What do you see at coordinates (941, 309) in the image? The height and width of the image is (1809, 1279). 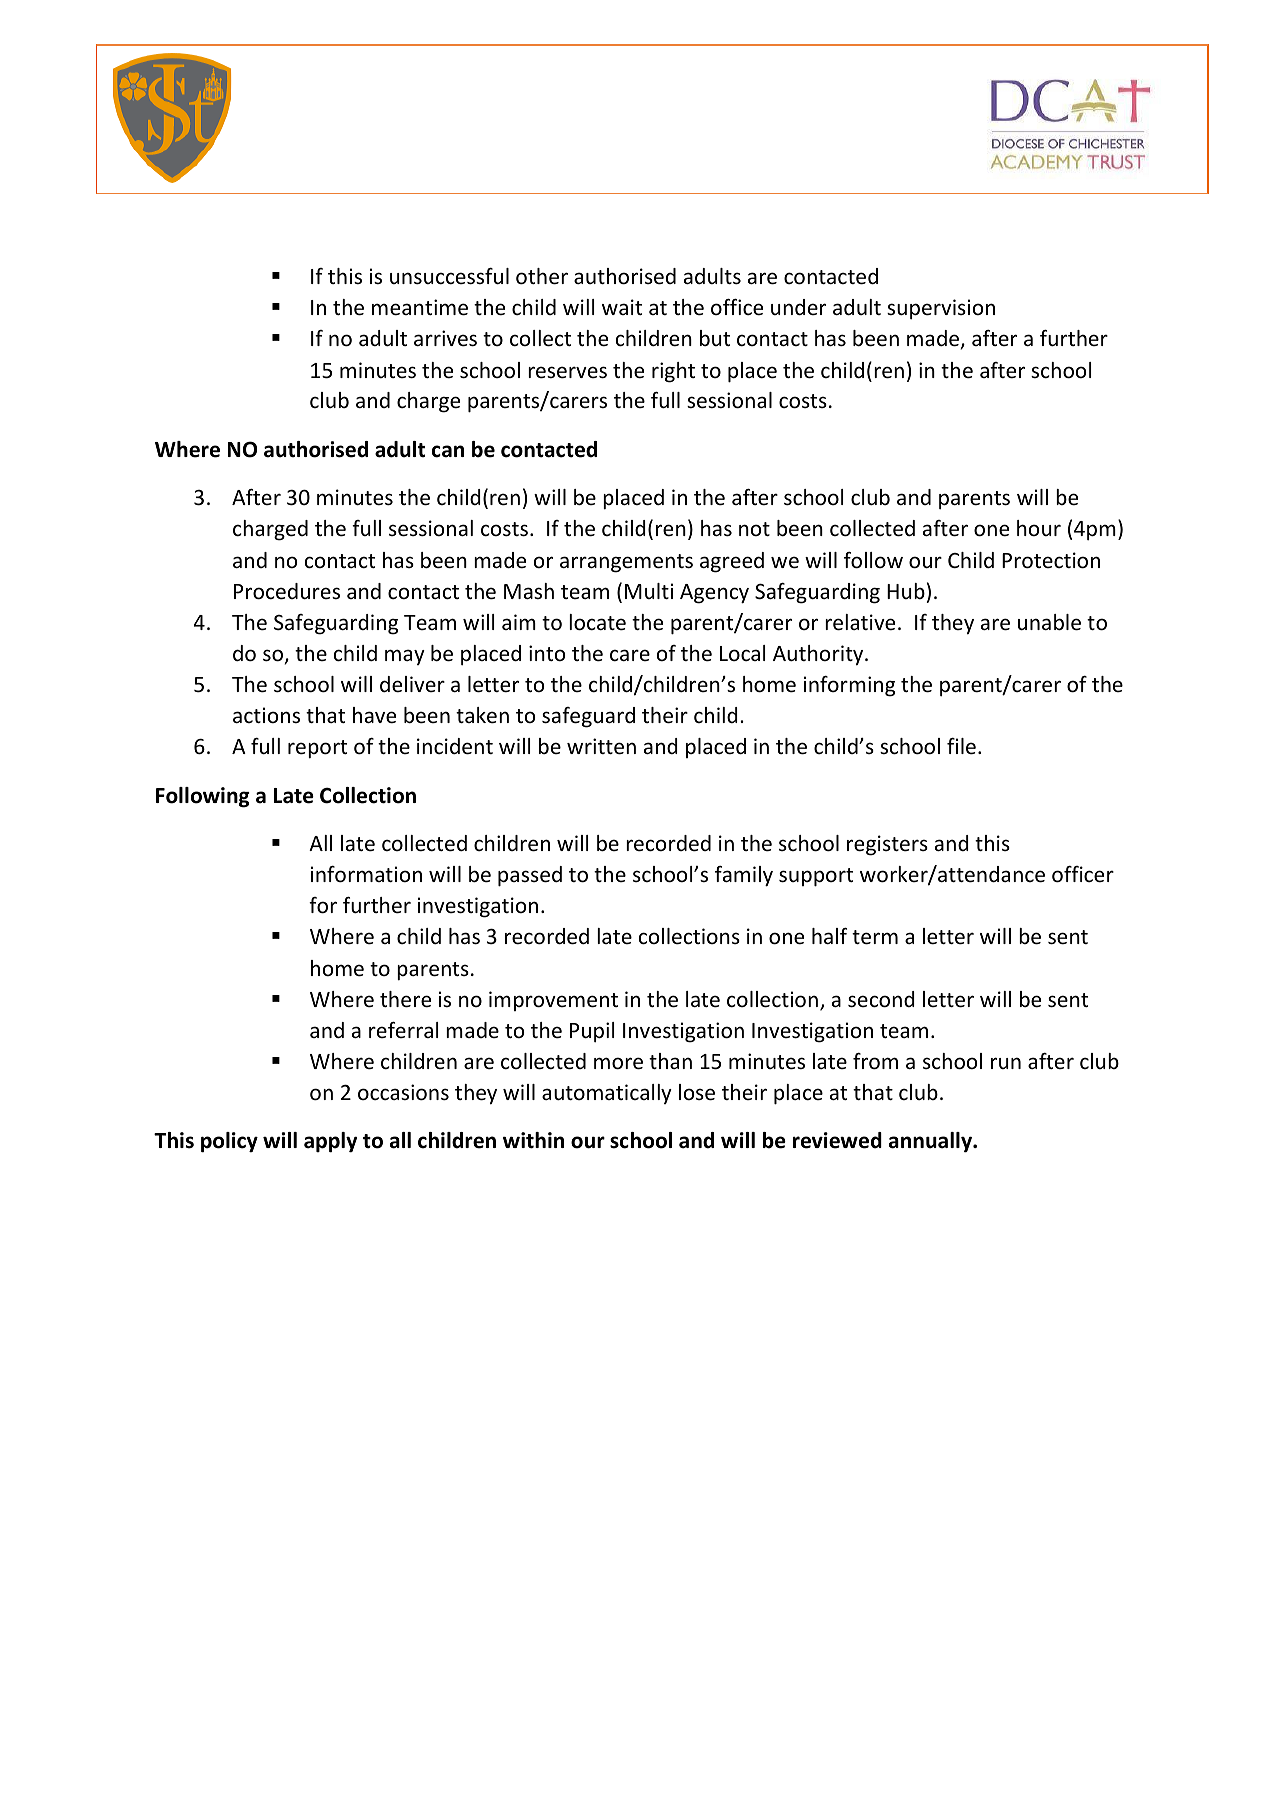 I see `supervision` at bounding box center [941, 309].
